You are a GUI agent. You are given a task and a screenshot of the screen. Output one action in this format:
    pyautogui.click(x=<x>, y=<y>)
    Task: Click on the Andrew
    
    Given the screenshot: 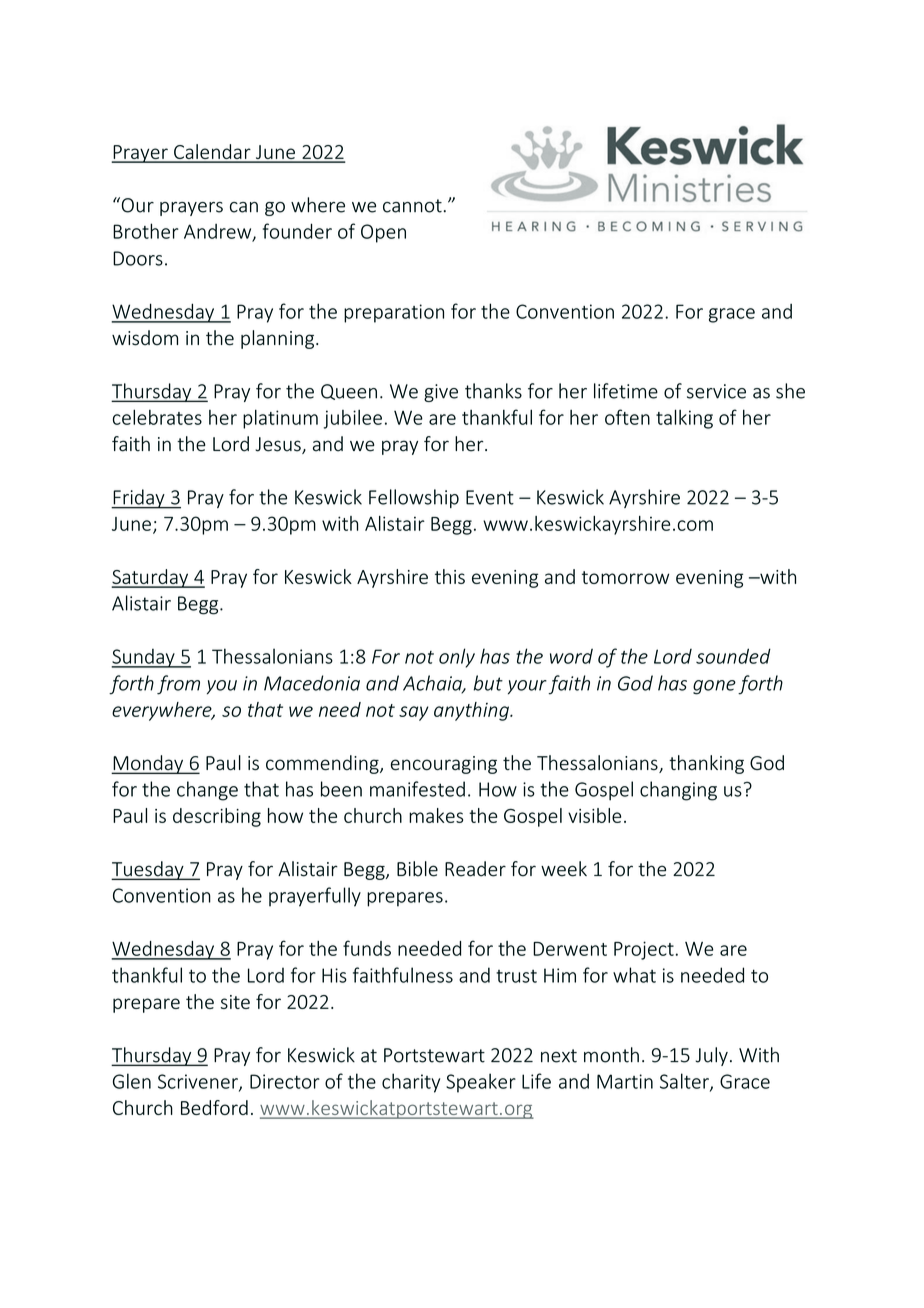 What is the action you would take?
    pyautogui.click(x=219, y=232)
